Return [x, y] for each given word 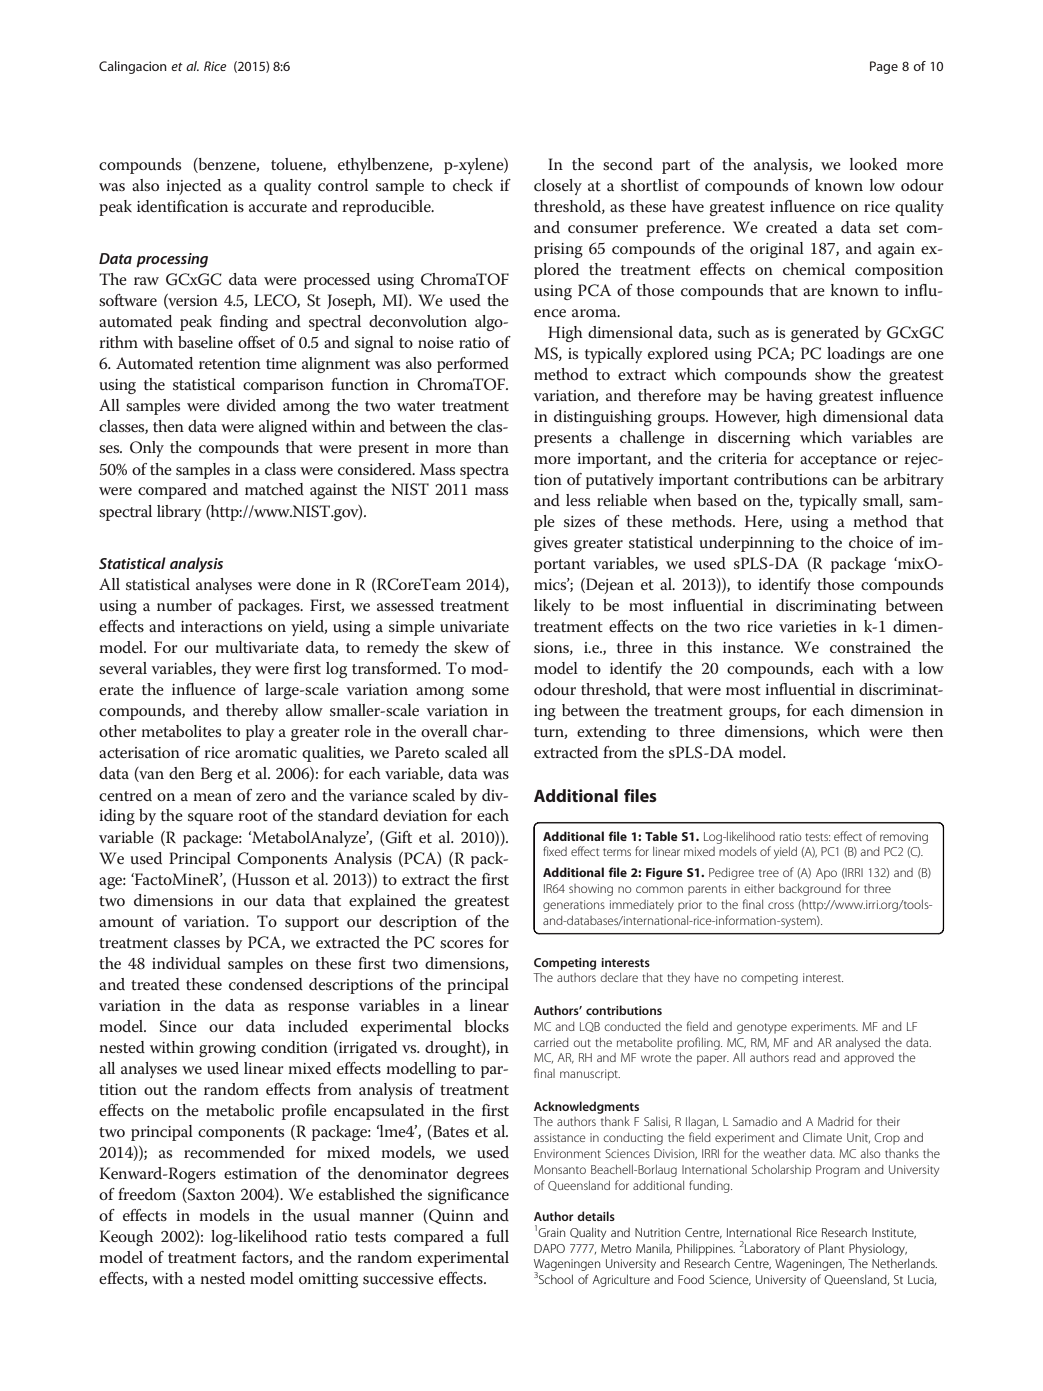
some [490, 691]
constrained [870, 647]
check [473, 185]
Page [884, 67]
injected [193, 187]
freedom [147, 1194]
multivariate [257, 647]
